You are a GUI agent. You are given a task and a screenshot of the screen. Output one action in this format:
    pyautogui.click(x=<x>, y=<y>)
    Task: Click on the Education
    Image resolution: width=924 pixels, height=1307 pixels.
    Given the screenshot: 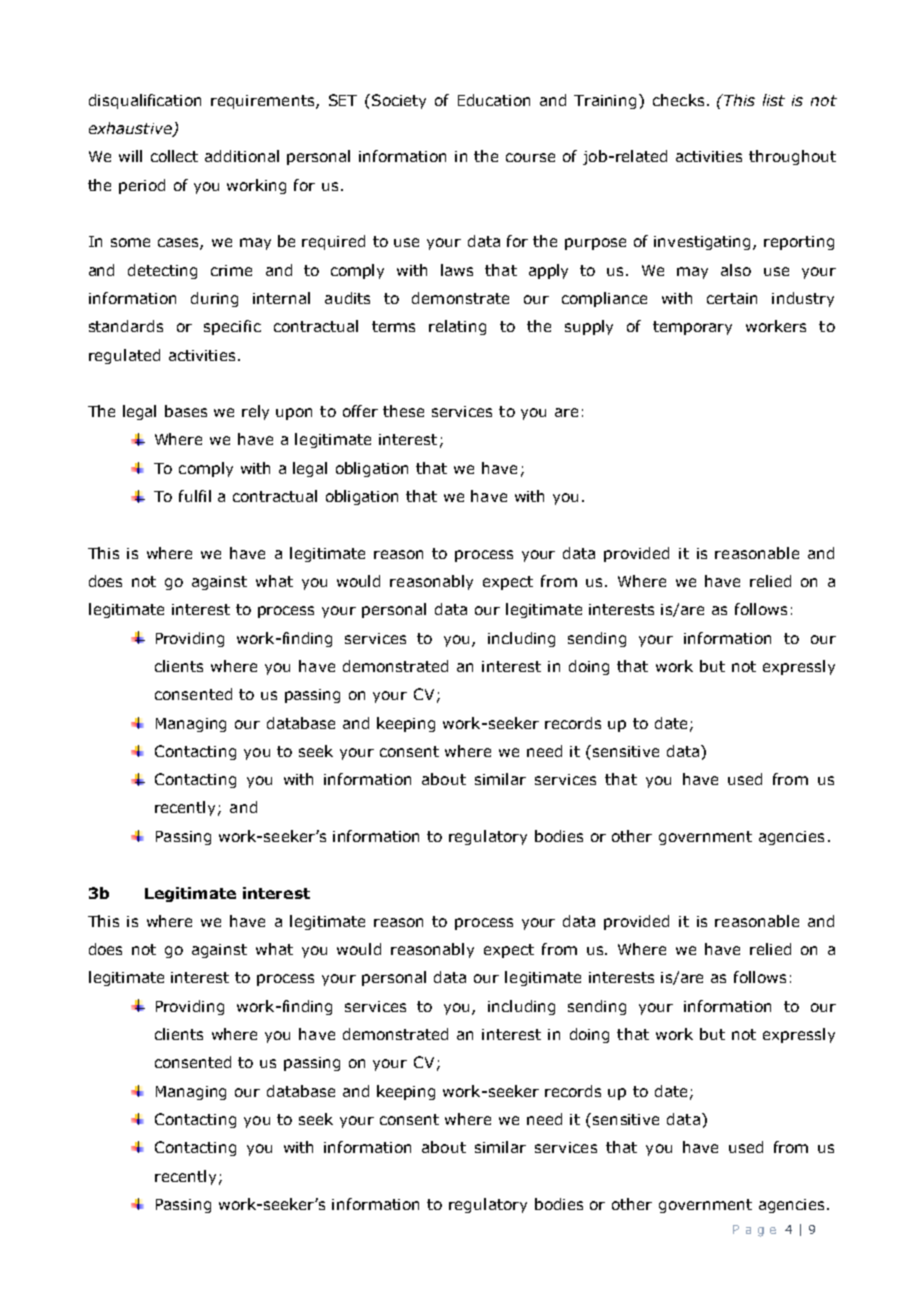 What is the action you would take?
    pyautogui.click(x=494, y=100)
